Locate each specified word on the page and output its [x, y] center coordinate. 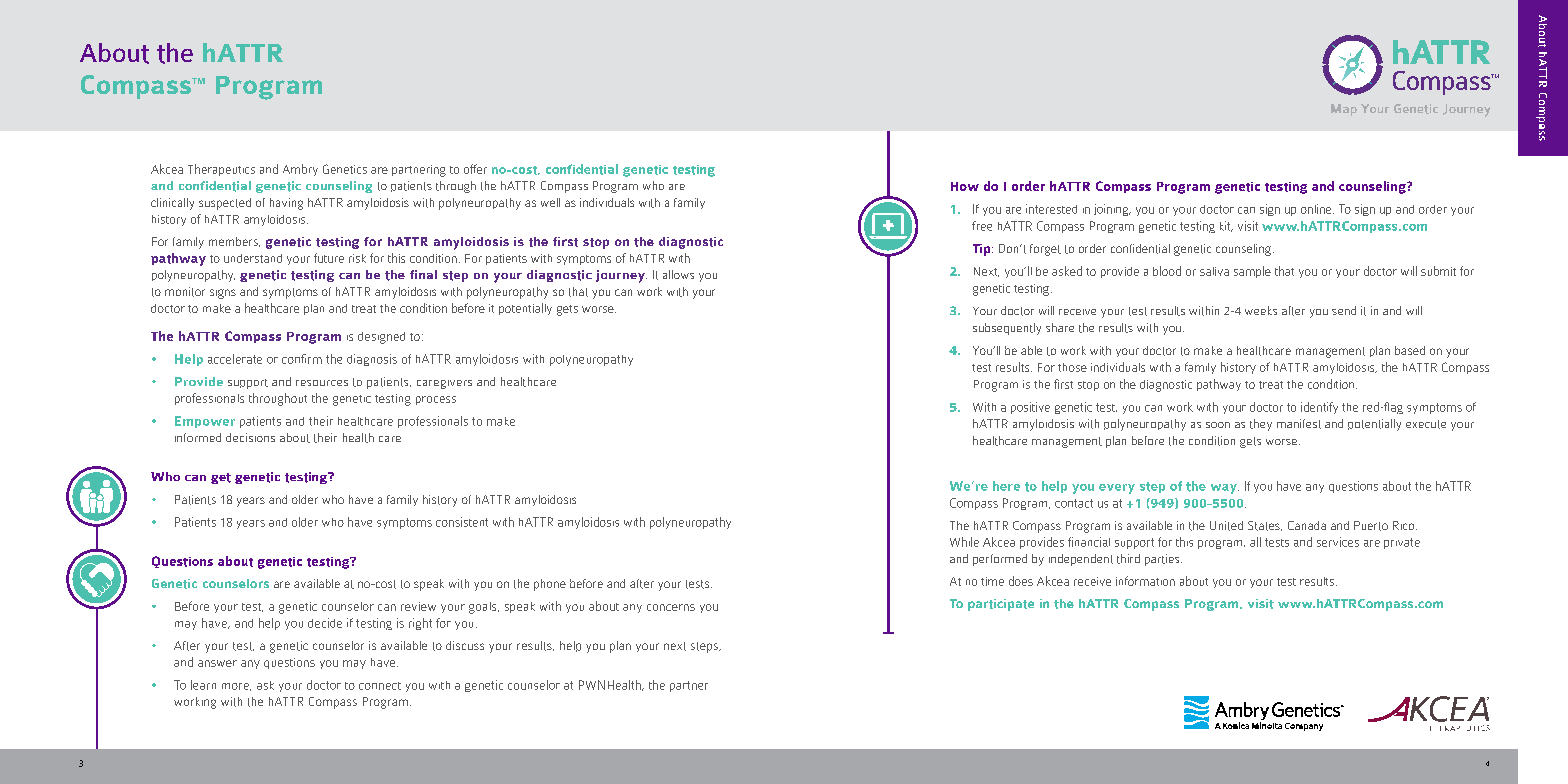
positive [1030, 408]
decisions [250, 437]
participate [1001, 605]
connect [380, 686]
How [965, 186]
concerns [671, 607]
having [286, 204]
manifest [1299, 424]
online [1317, 209]
